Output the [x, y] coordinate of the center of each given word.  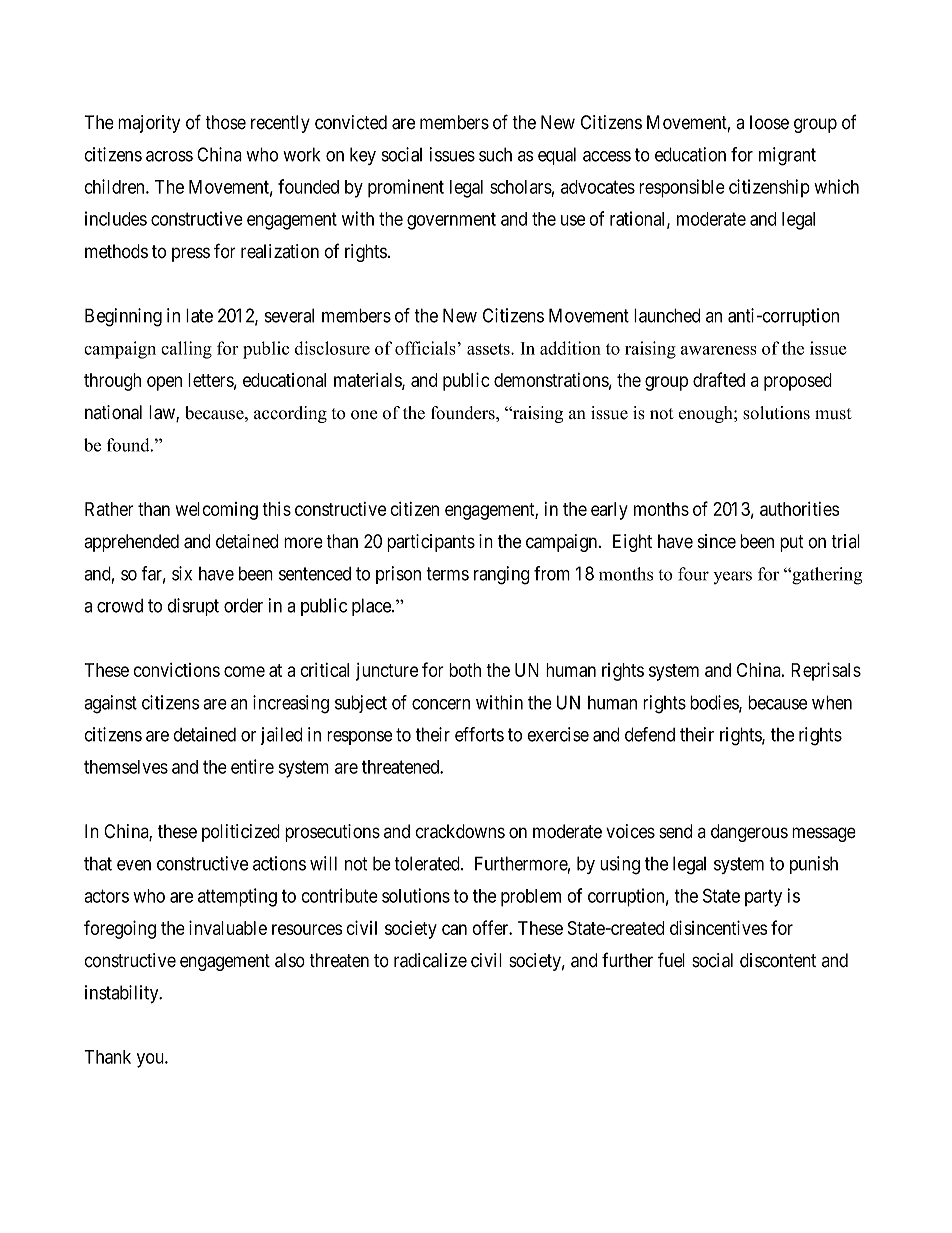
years [732, 577]
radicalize [430, 960]
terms [447, 574]
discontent [778, 960]
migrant [787, 156]
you [151, 1060]
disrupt [193, 607]
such [495, 154]
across [169, 156]
